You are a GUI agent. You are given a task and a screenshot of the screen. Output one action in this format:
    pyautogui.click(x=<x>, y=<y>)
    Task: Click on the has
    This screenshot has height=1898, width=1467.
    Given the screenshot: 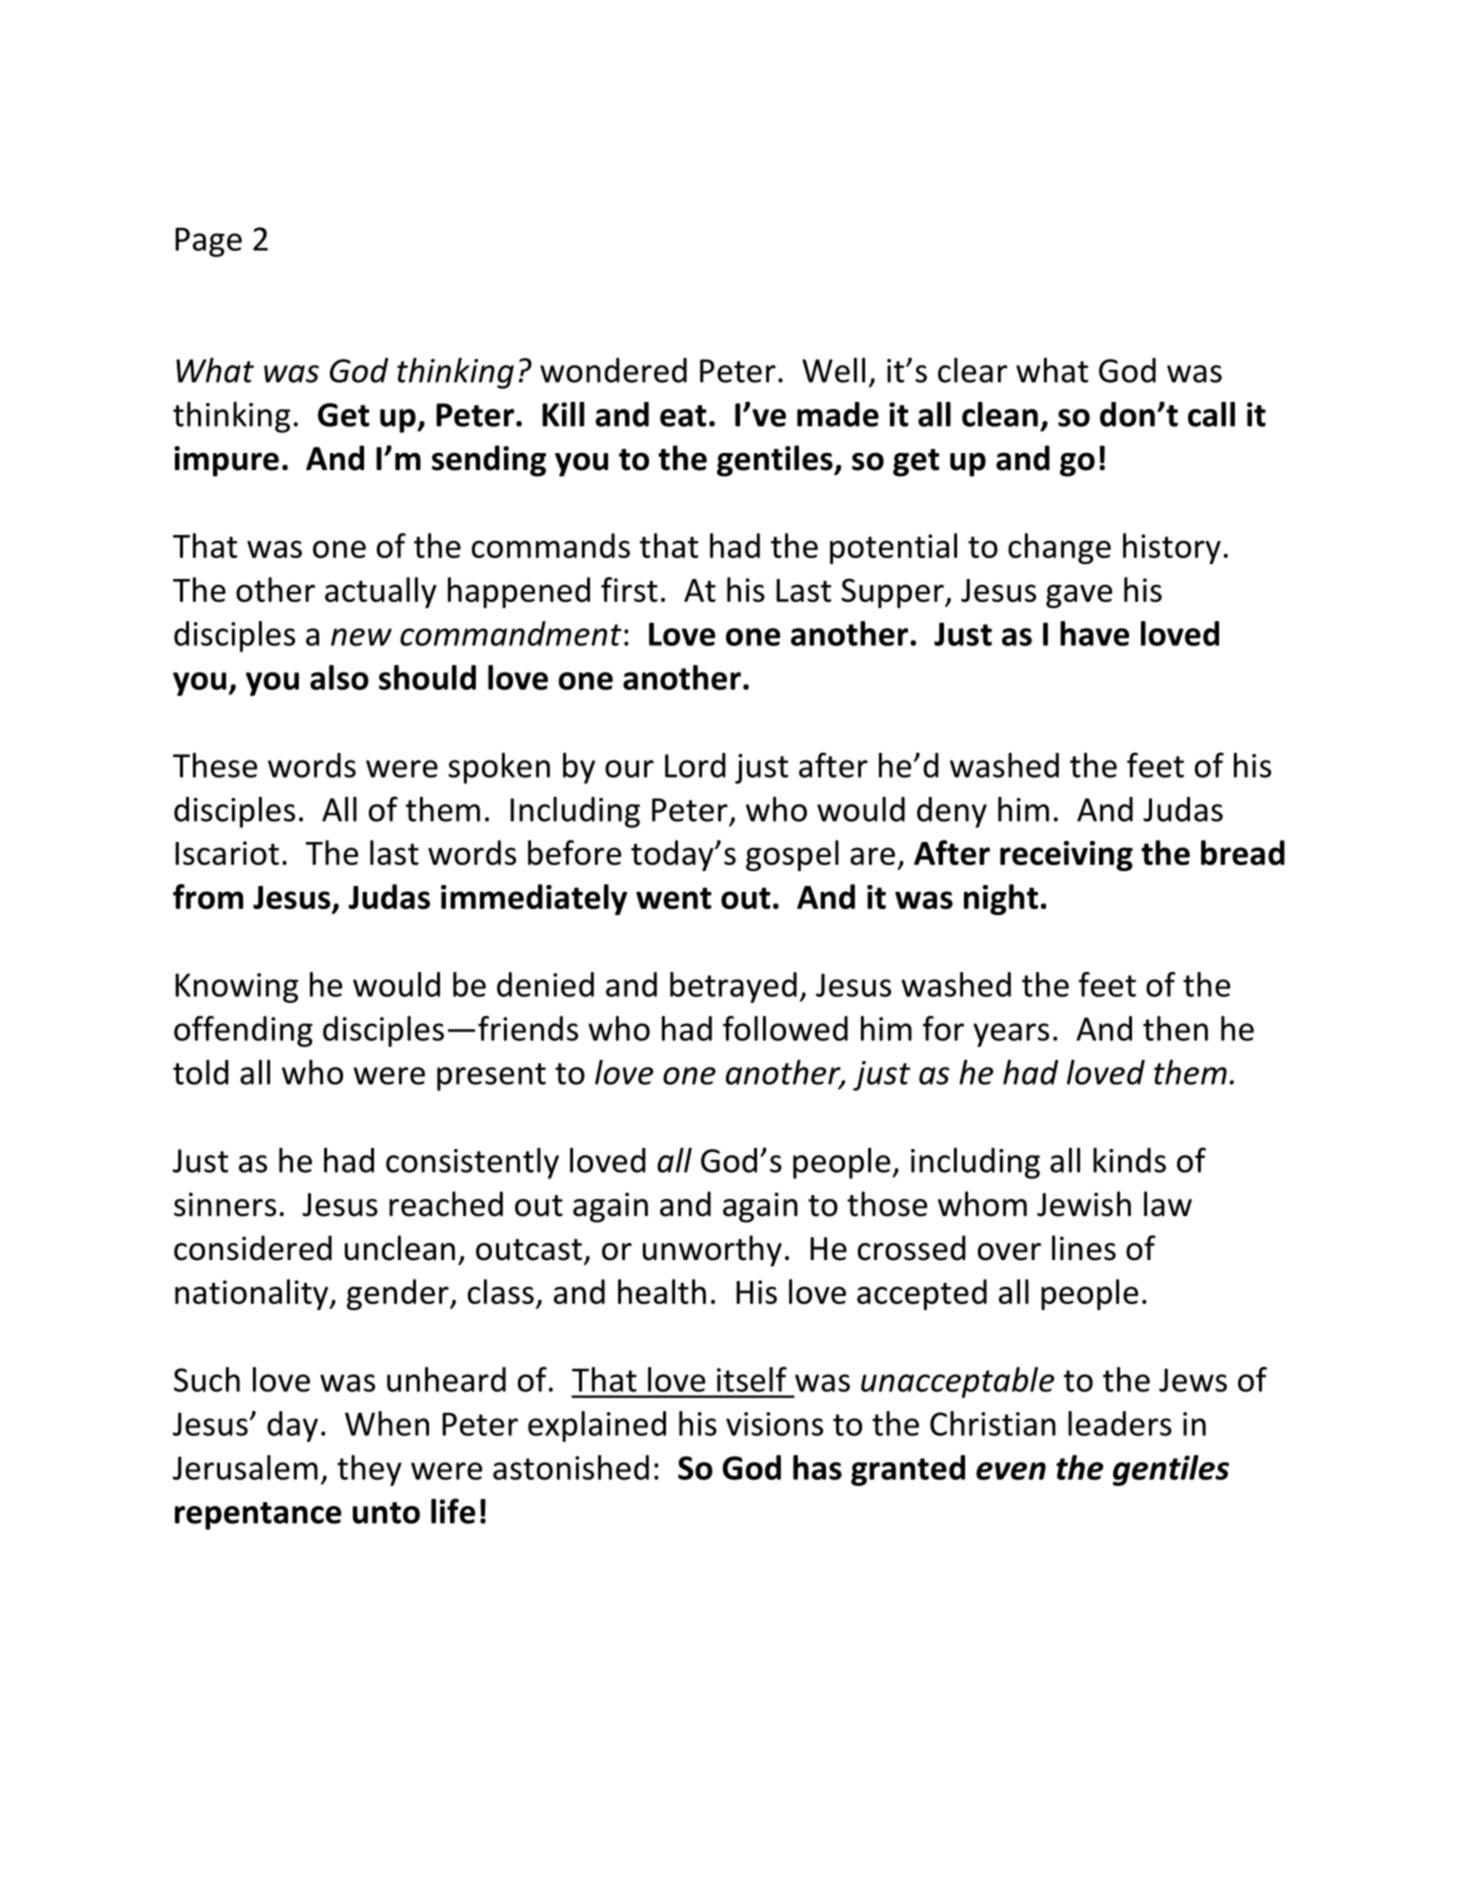 What is the action you would take?
    pyautogui.click(x=817, y=1467)
